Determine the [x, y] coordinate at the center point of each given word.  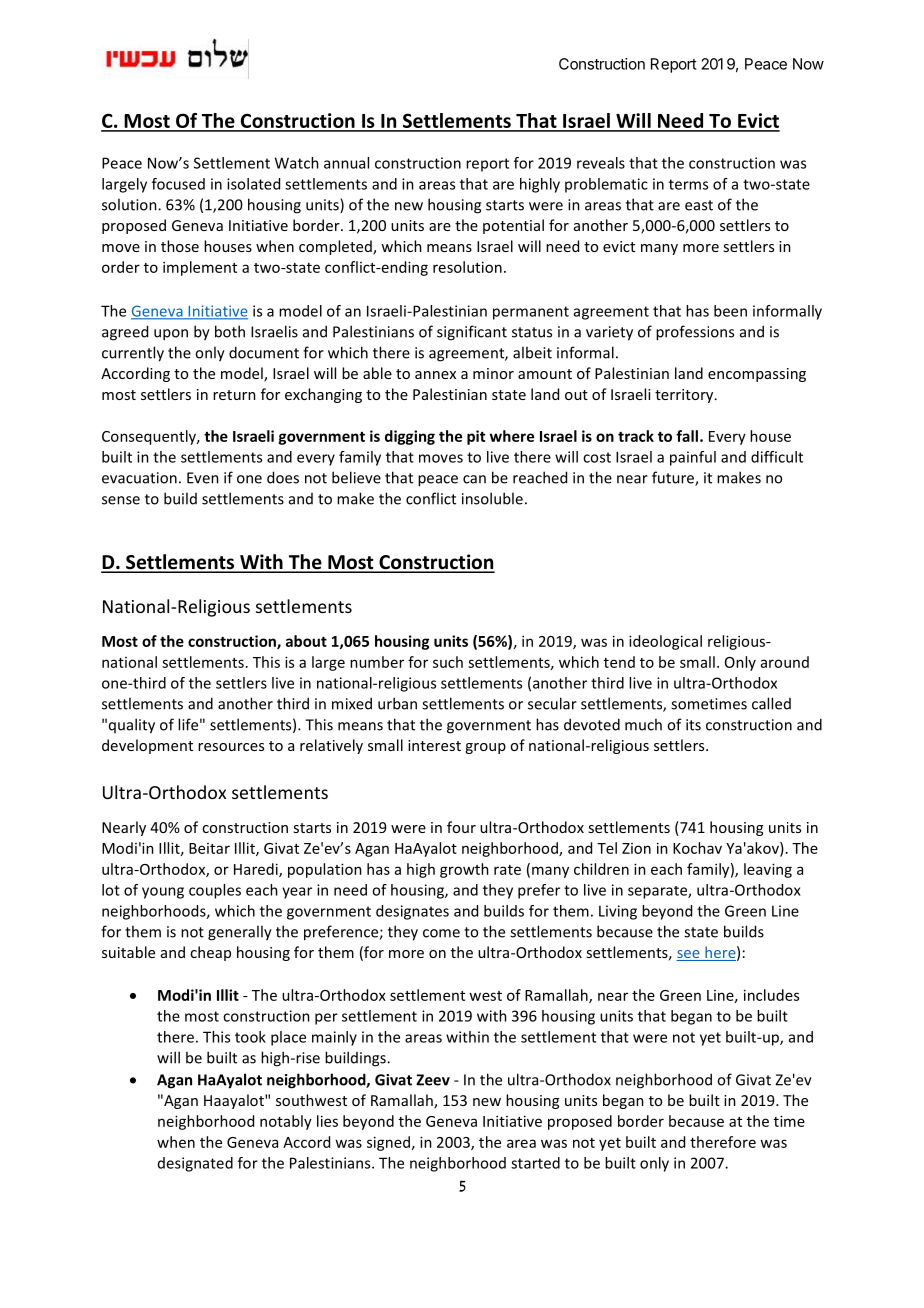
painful [693, 458]
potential [513, 226]
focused [178, 184]
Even [203, 478]
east [699, 205]
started [535, 1163]
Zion [636, 848]
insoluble [492, 498]
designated [195, 1164]
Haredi [257, 870]
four [461, 827]
